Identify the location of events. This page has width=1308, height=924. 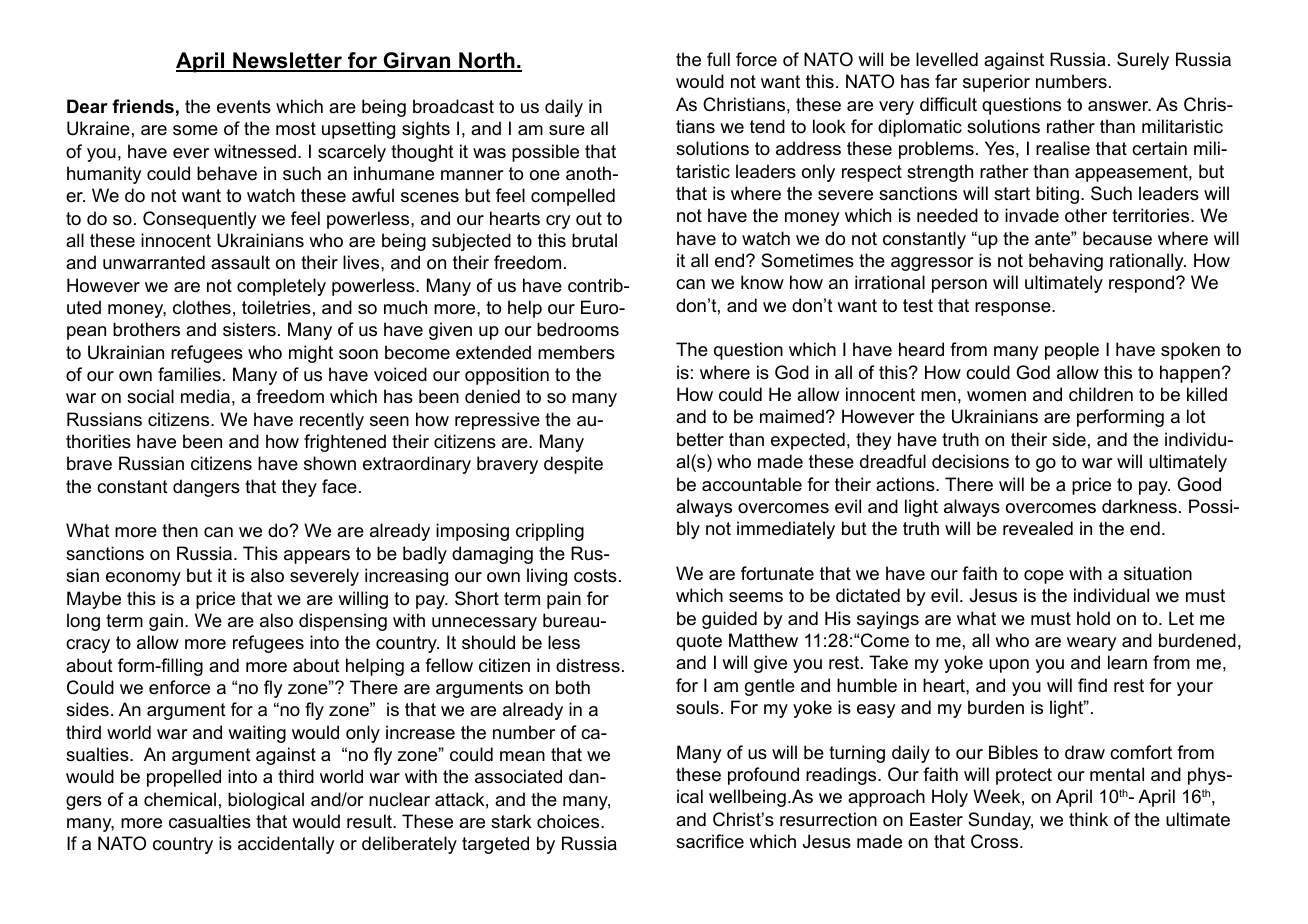
(244, 107).
